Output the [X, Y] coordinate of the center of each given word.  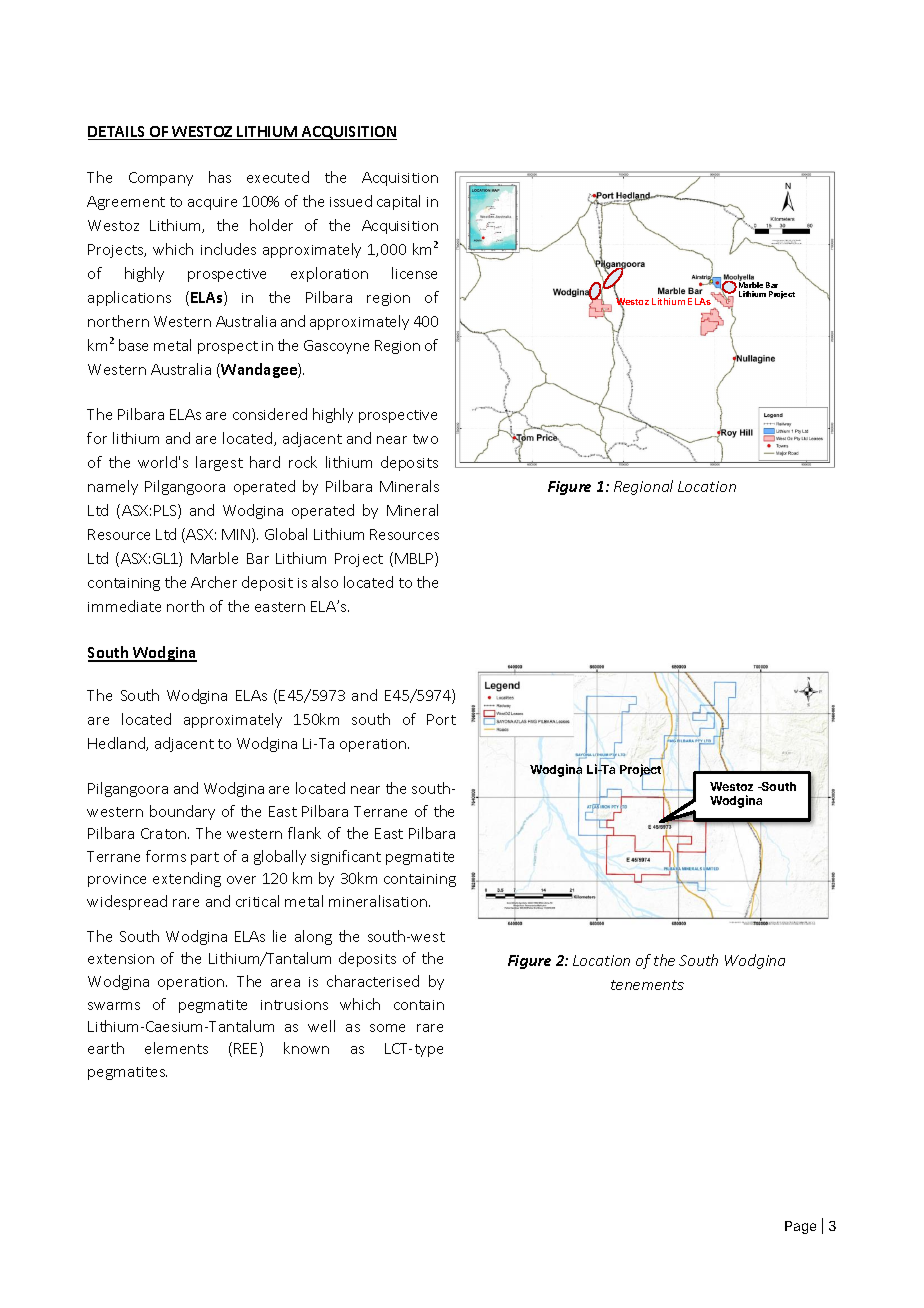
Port [441, 719]
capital [398, 202]
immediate [124, 606]
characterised [373, 981]
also [325, 582]
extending [187, 879]
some [387, 1028]
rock [303, 462]
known [306, 1048]
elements [176, 1048]
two [425, 439]
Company [161, 179]
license [414, 273]
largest [219, 463]
